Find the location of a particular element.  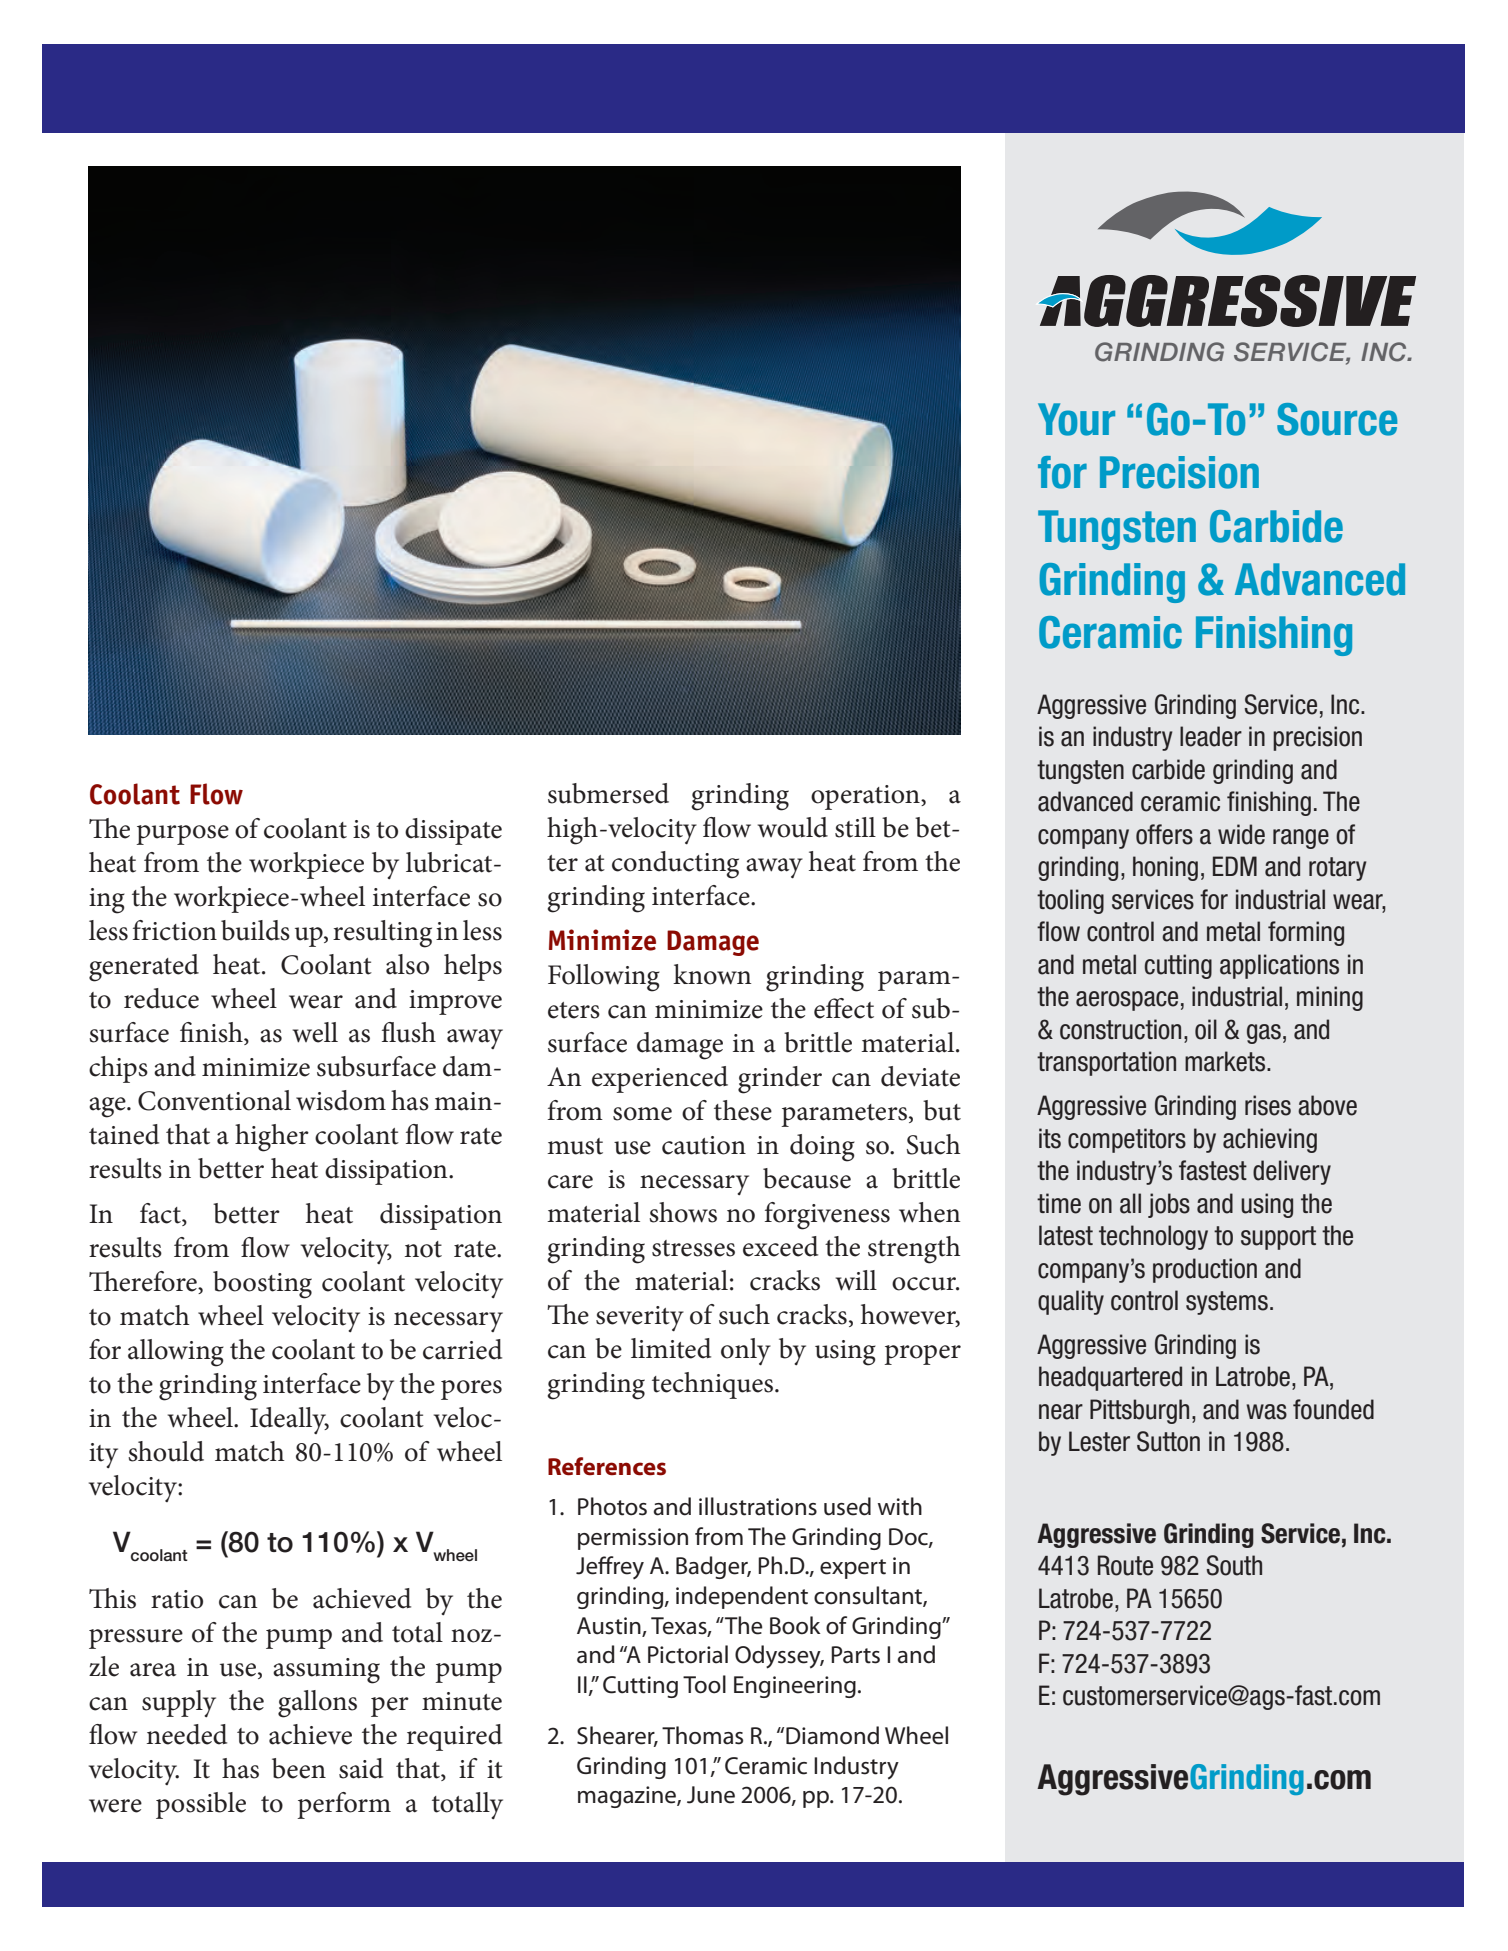

Thomas is located at coordinates (702, 1735).
